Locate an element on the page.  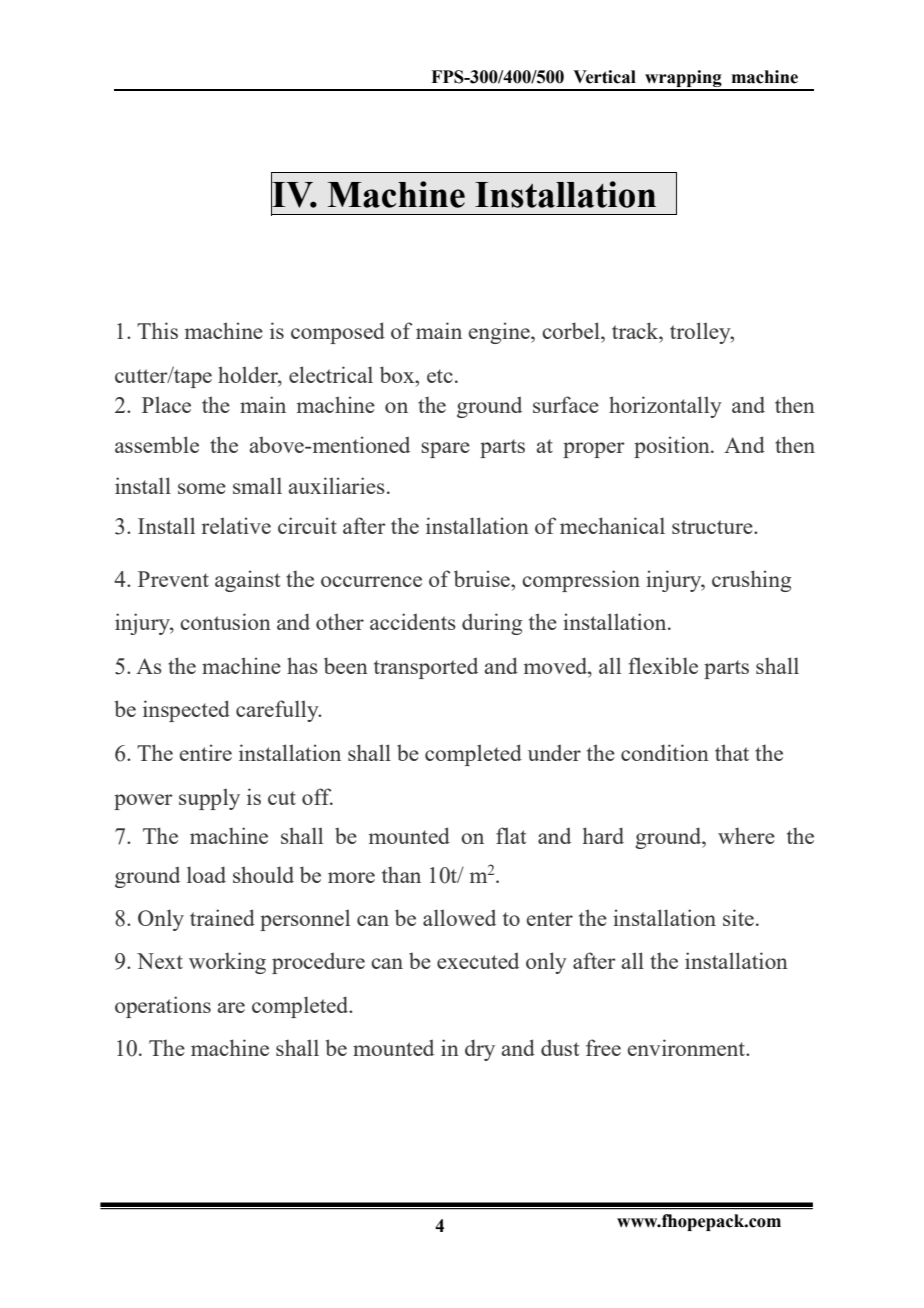
This is located at coordinates (157, 330).
